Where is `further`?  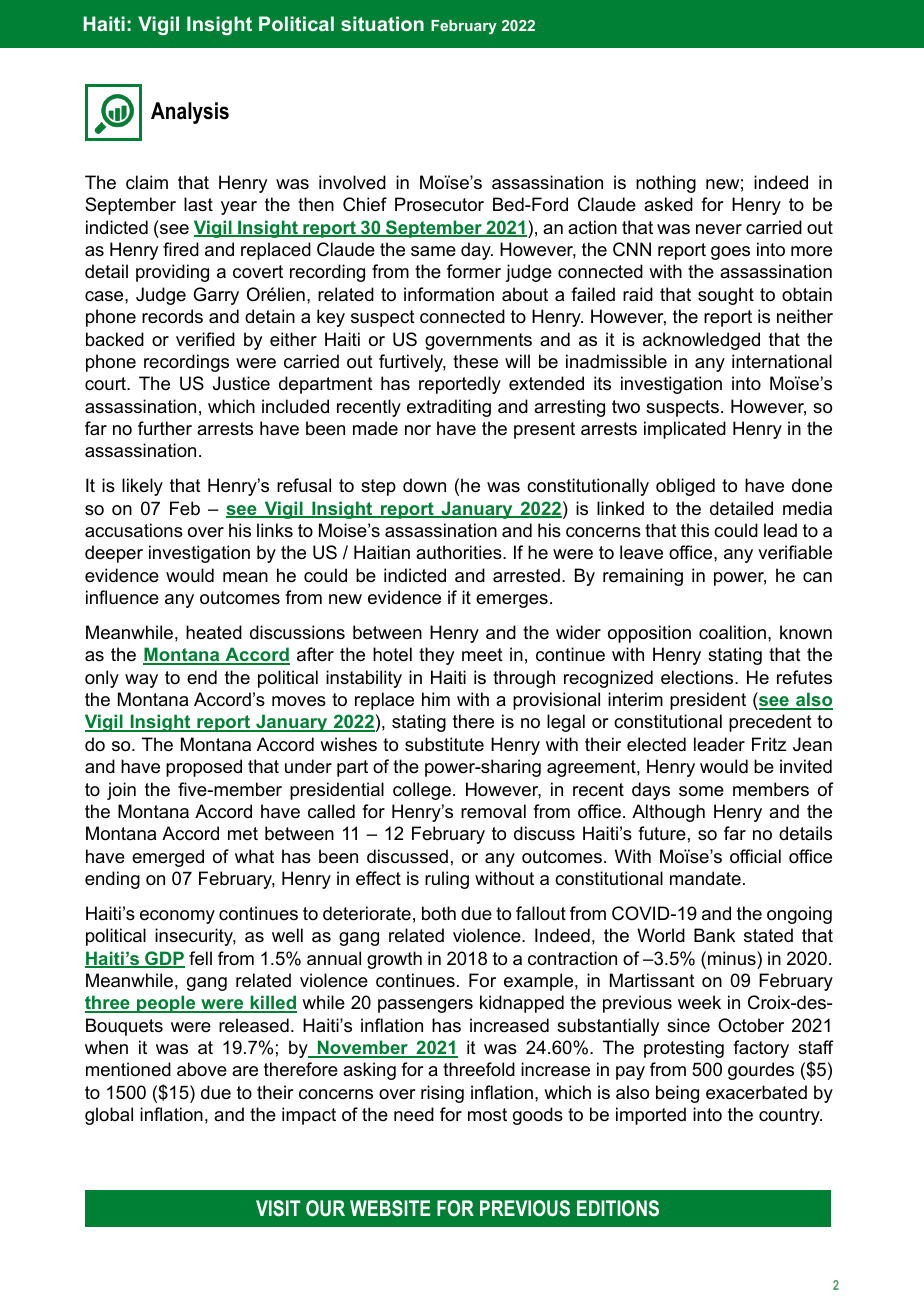 further is located at coordinates (165, 428).
